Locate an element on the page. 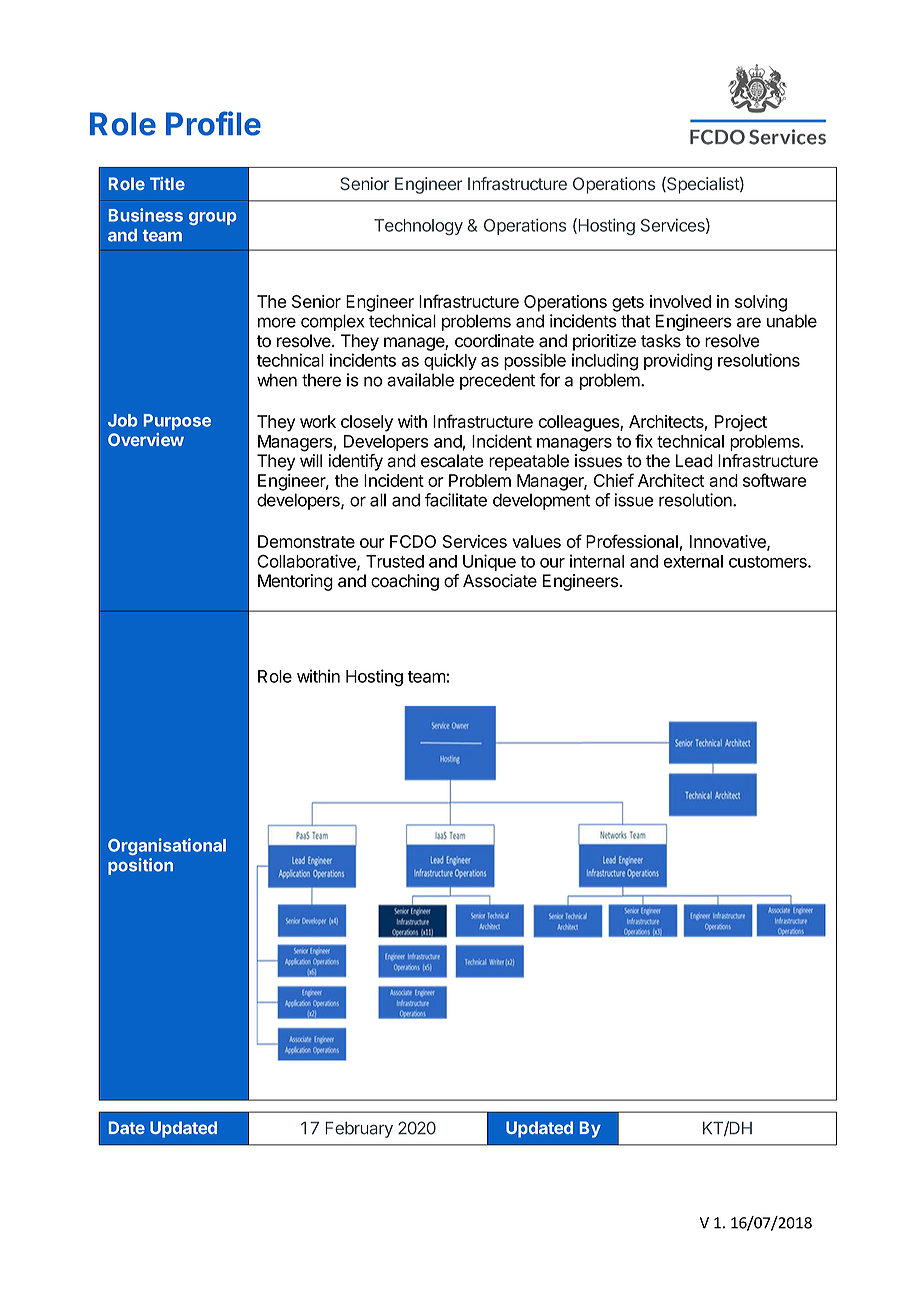 This document has width=924, height=1308. providing is located at coordinates (678, 362).
